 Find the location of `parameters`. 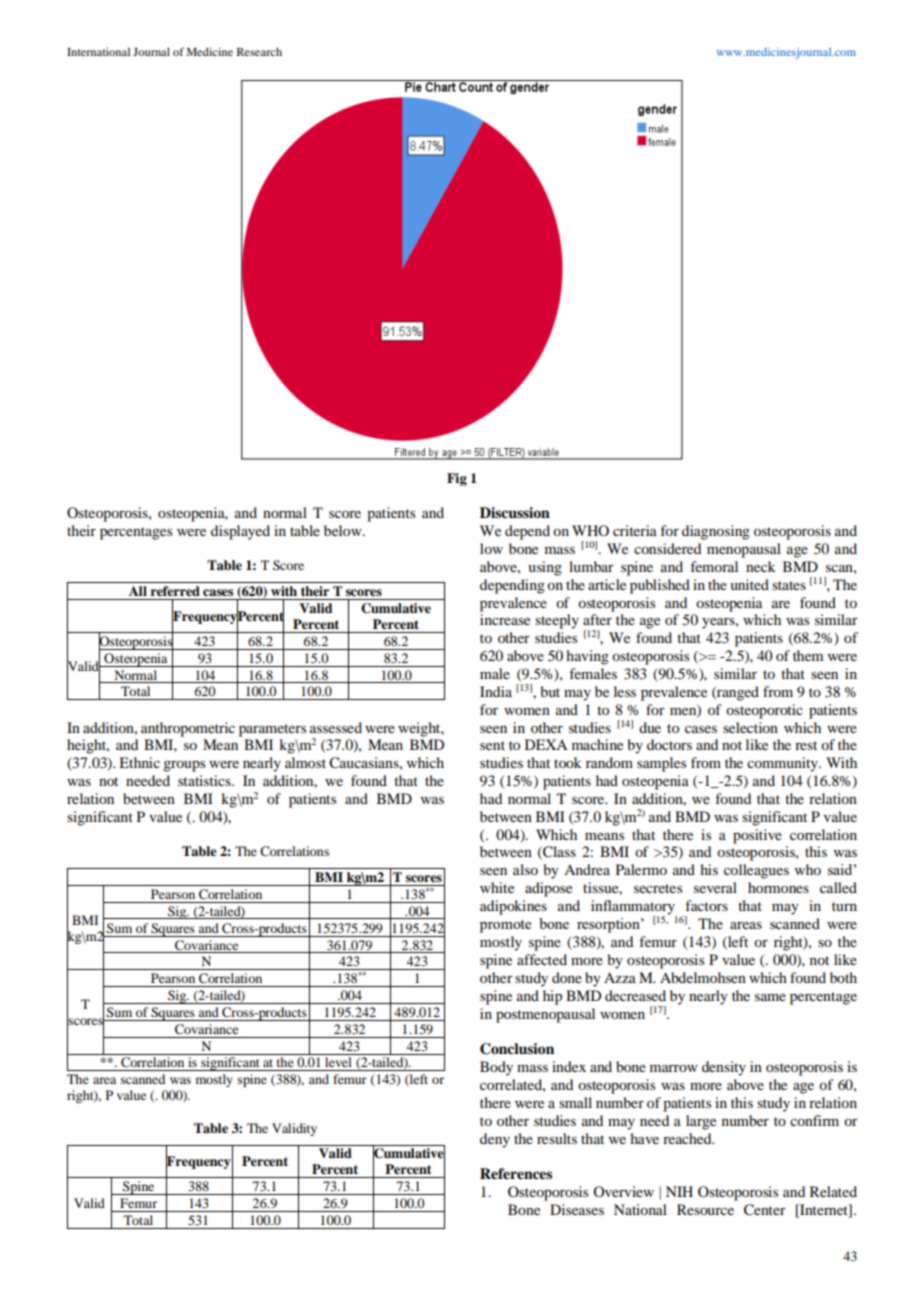

parameters is located at coordinates (272, 730).
